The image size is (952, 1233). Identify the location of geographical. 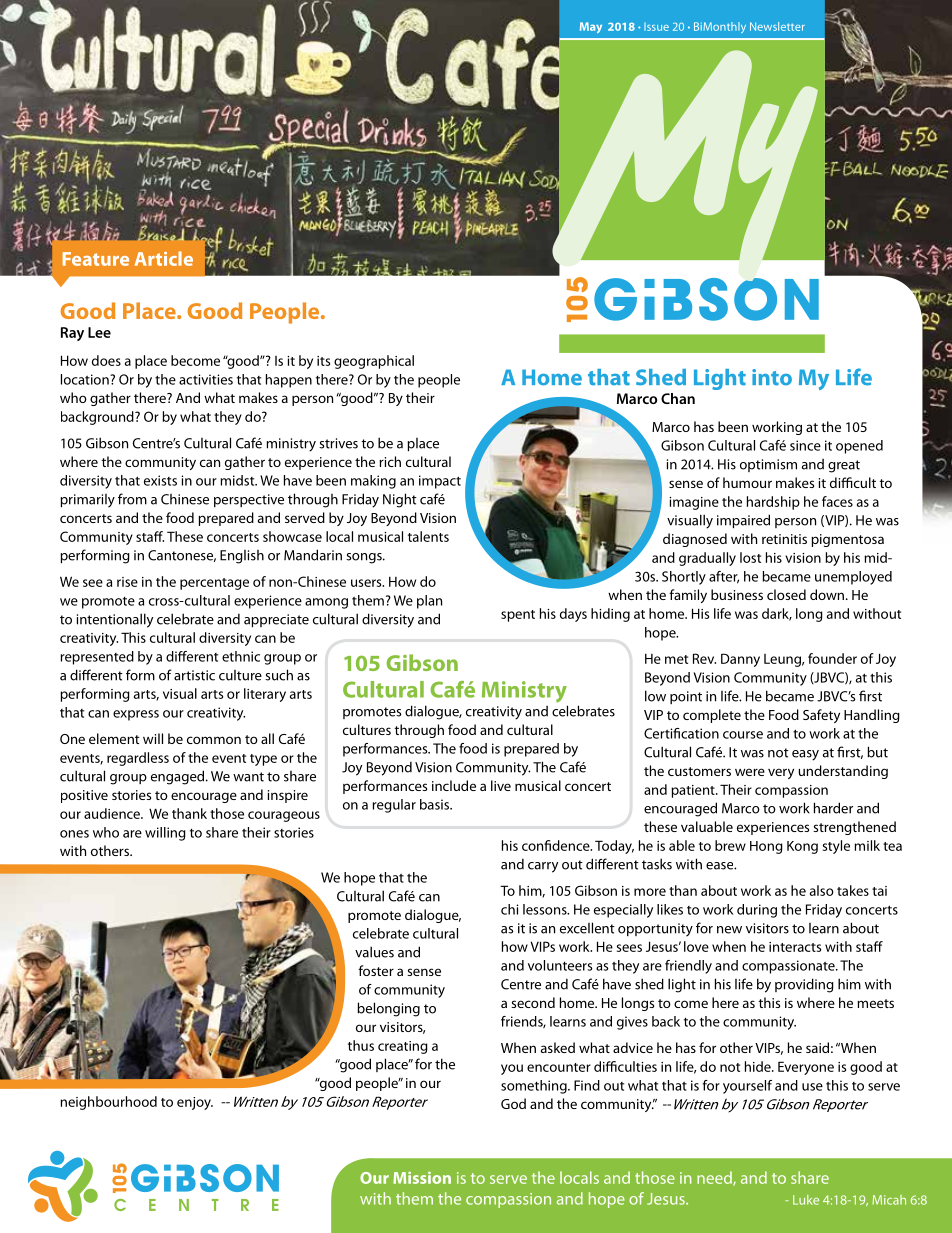
(374, 362).
